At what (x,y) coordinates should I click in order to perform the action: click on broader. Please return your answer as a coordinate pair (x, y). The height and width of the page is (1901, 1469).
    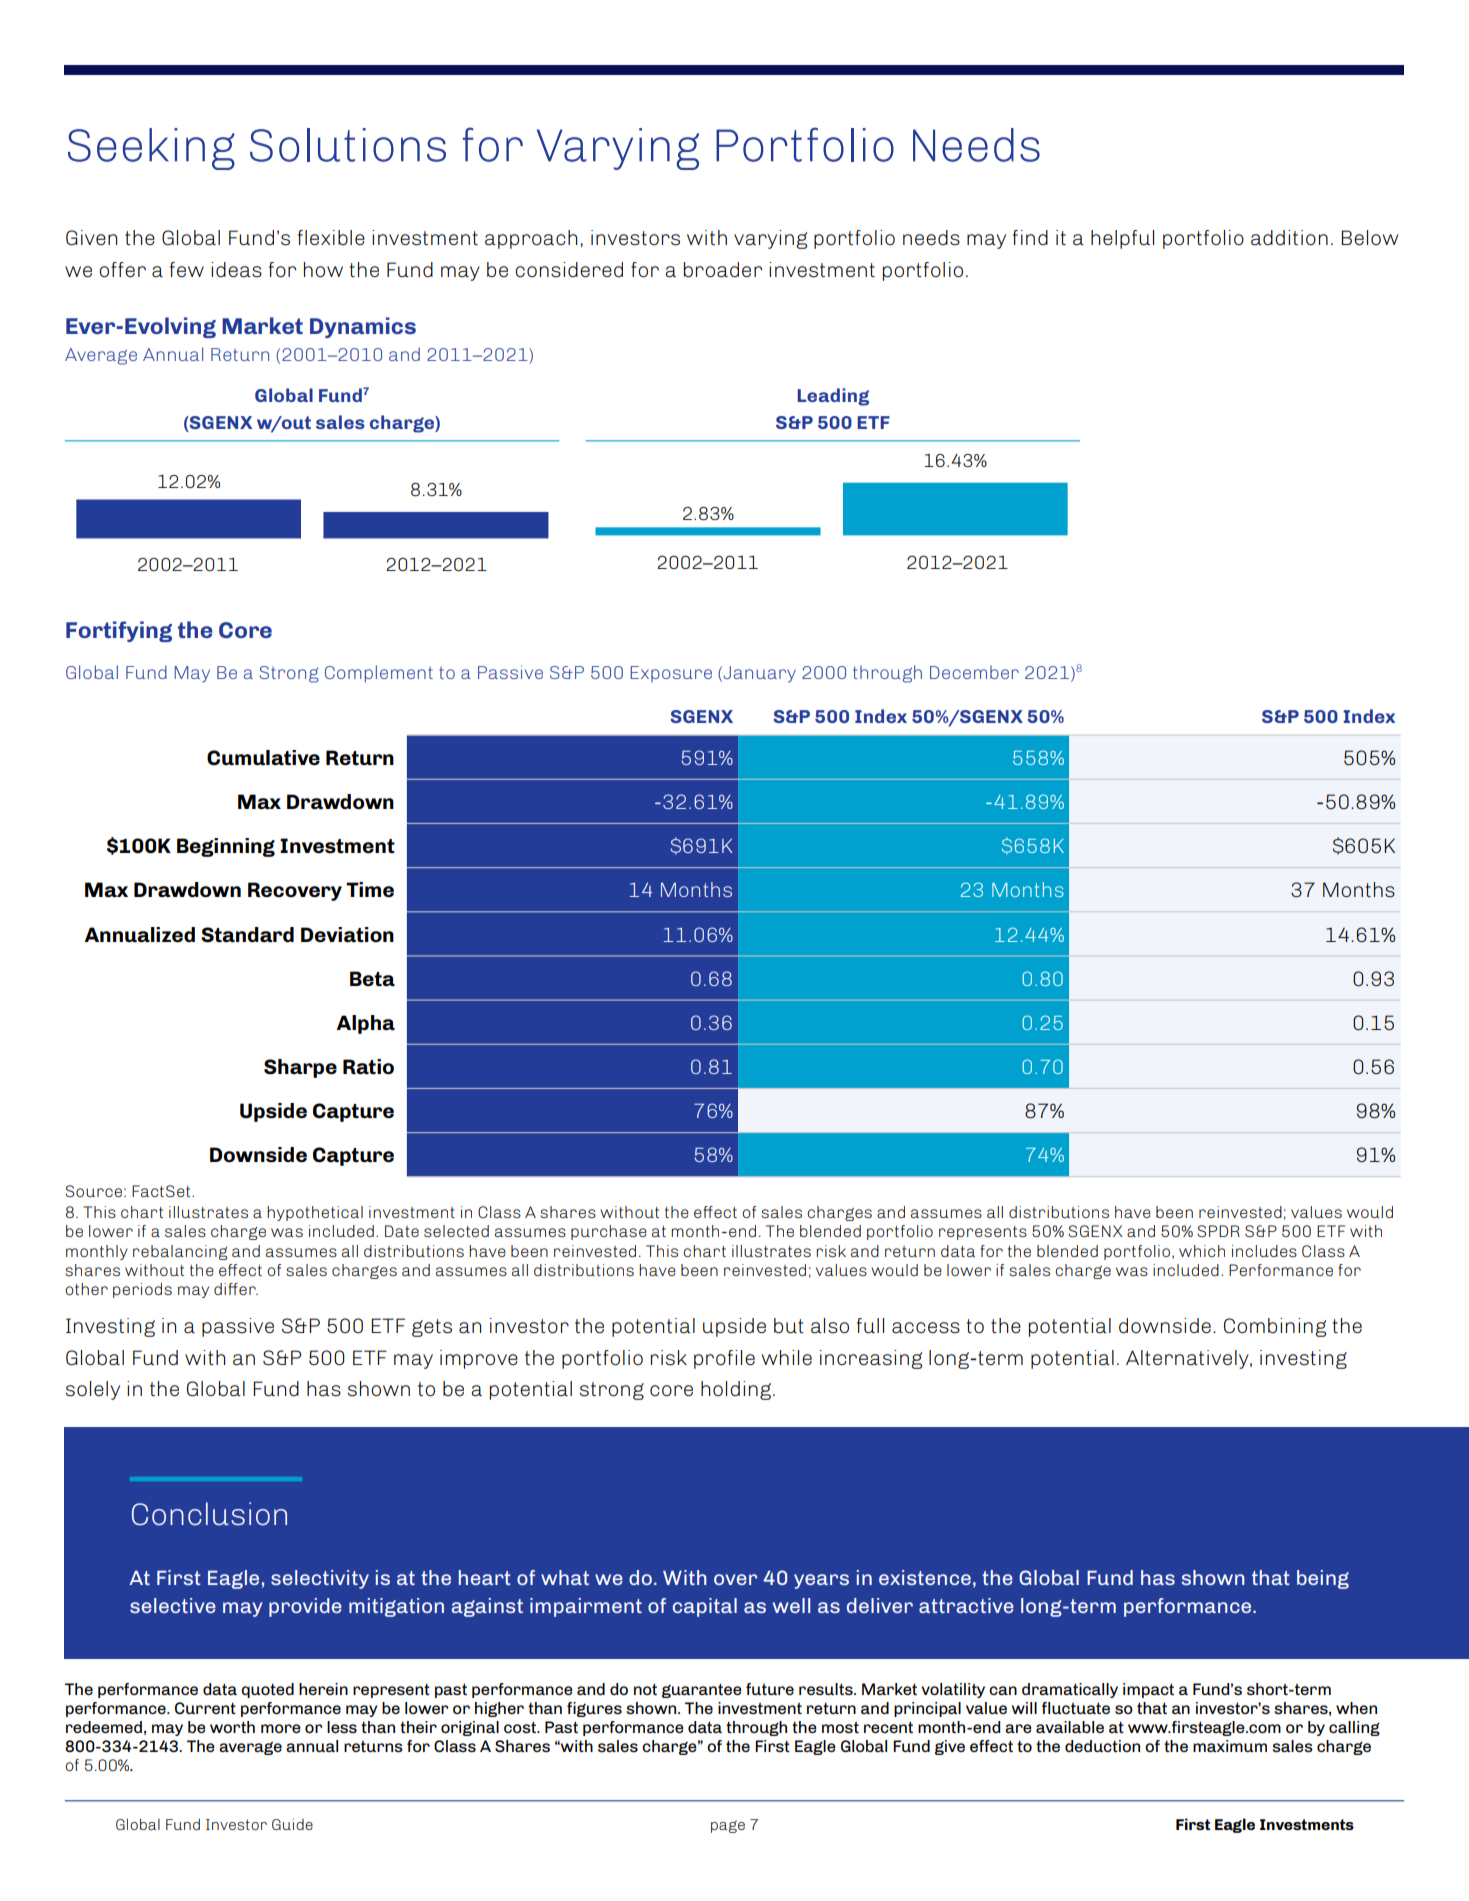
    Looking at the image, I should click on (723, 269).
